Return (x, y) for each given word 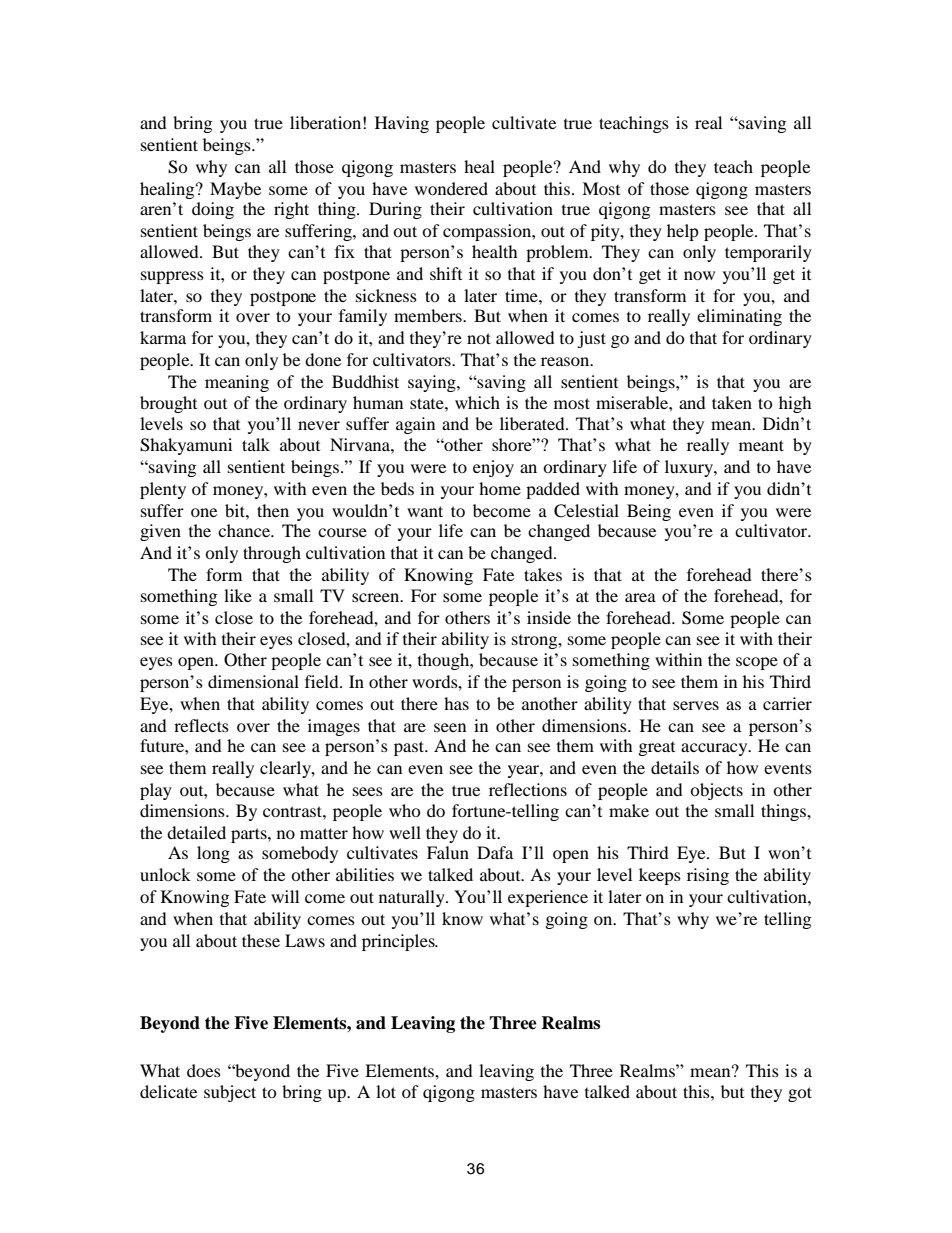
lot (386, 1091)
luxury (690, 468)
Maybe (235, 190)
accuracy (715, 749)
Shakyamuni (186, 446)
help (683, 232)
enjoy (493, 468)
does (204, 1070)
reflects (201, 725)
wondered (451, 188)
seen (450, 727)
